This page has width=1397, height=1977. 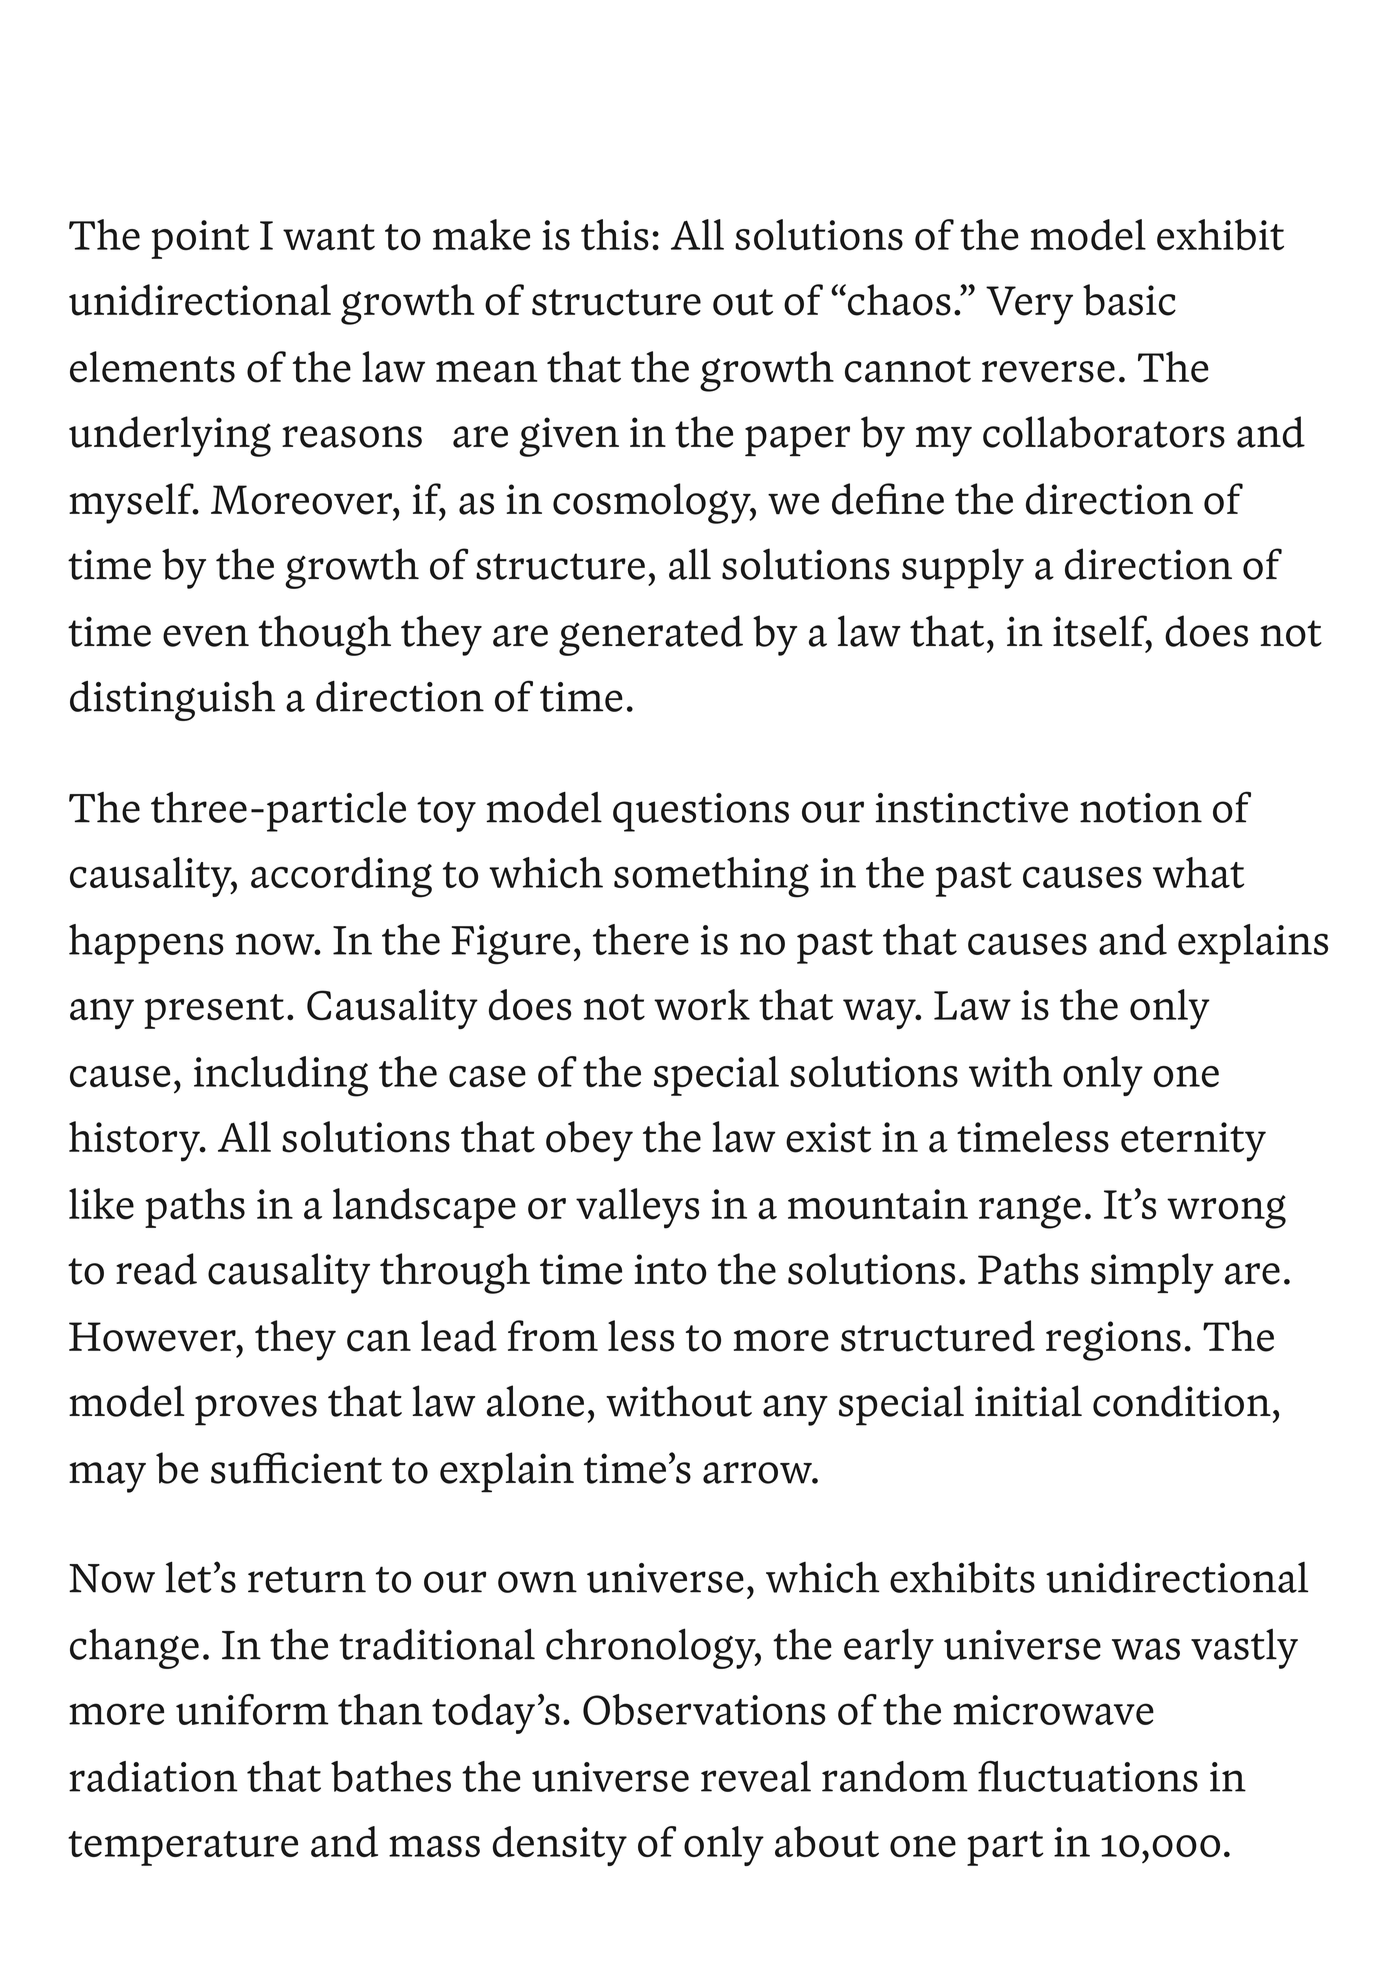 What do you see at coordinates (670, 1269) in the page?
I see `into` at bounding box center [670, 1269].
